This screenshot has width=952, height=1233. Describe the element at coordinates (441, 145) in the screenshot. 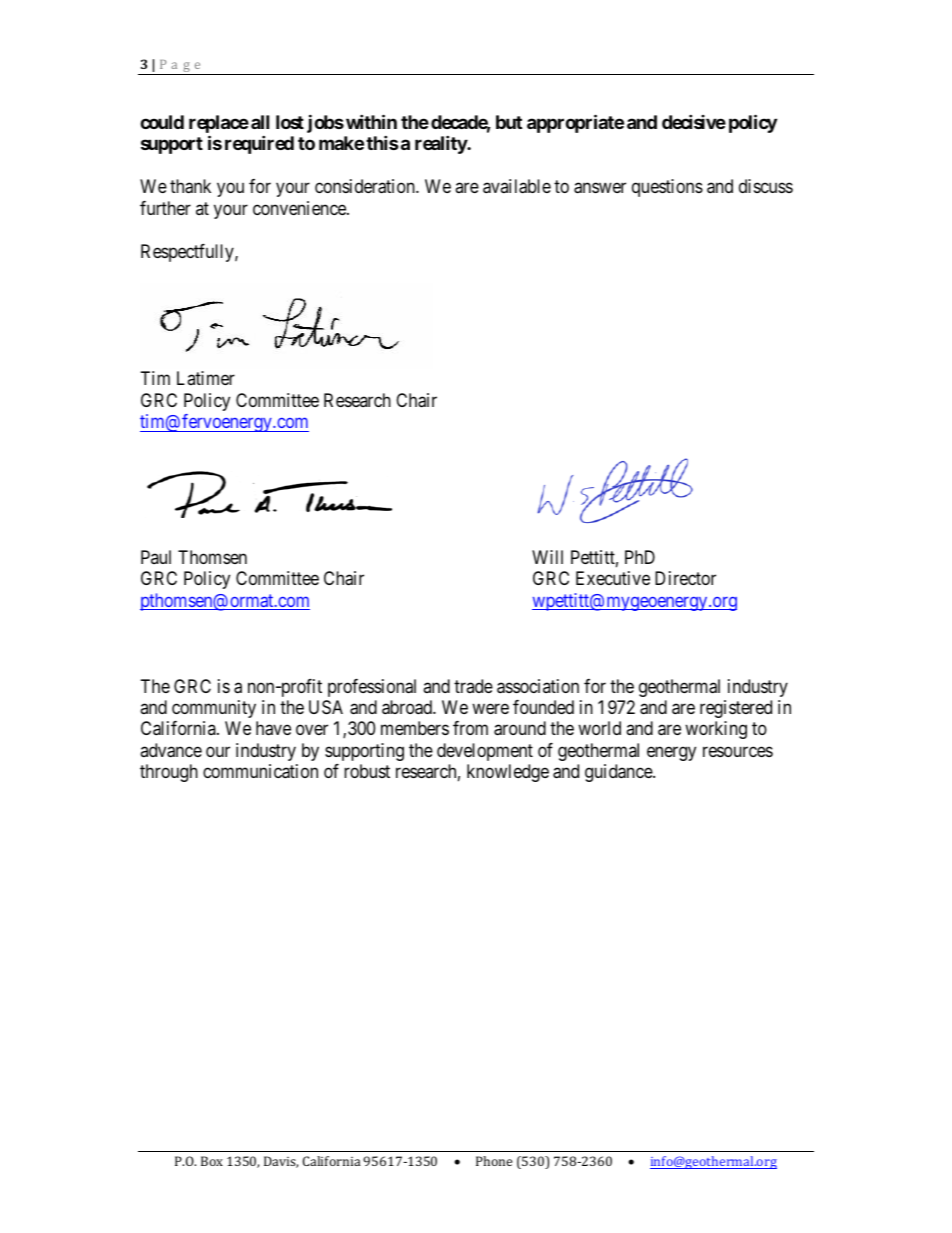

I see `reality` at that location.
